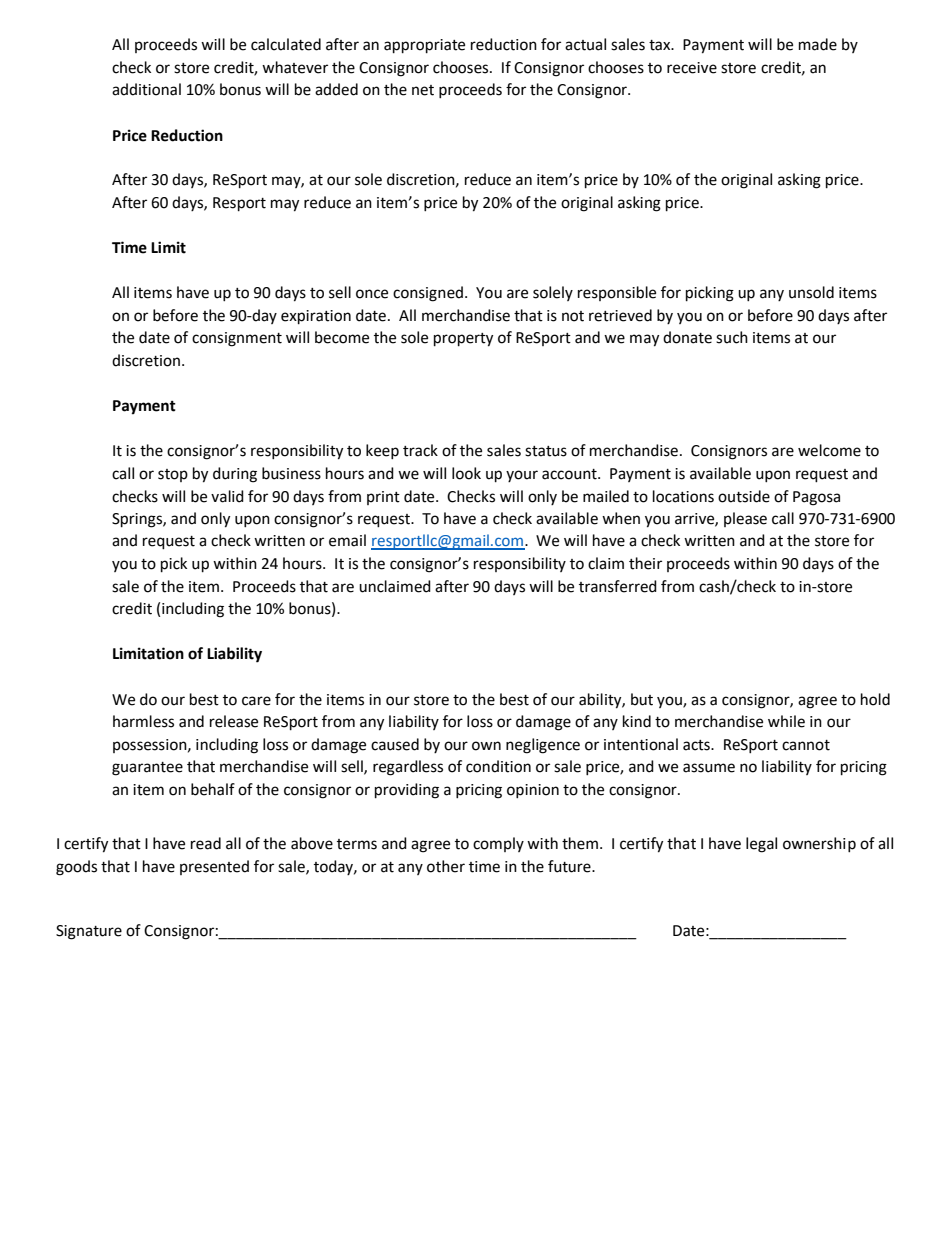 This screenshot has height=1233, width=952. What do you see at coordinates (732, 337) in the screenshot?
I see `such` at bounding box center [732, 337].
